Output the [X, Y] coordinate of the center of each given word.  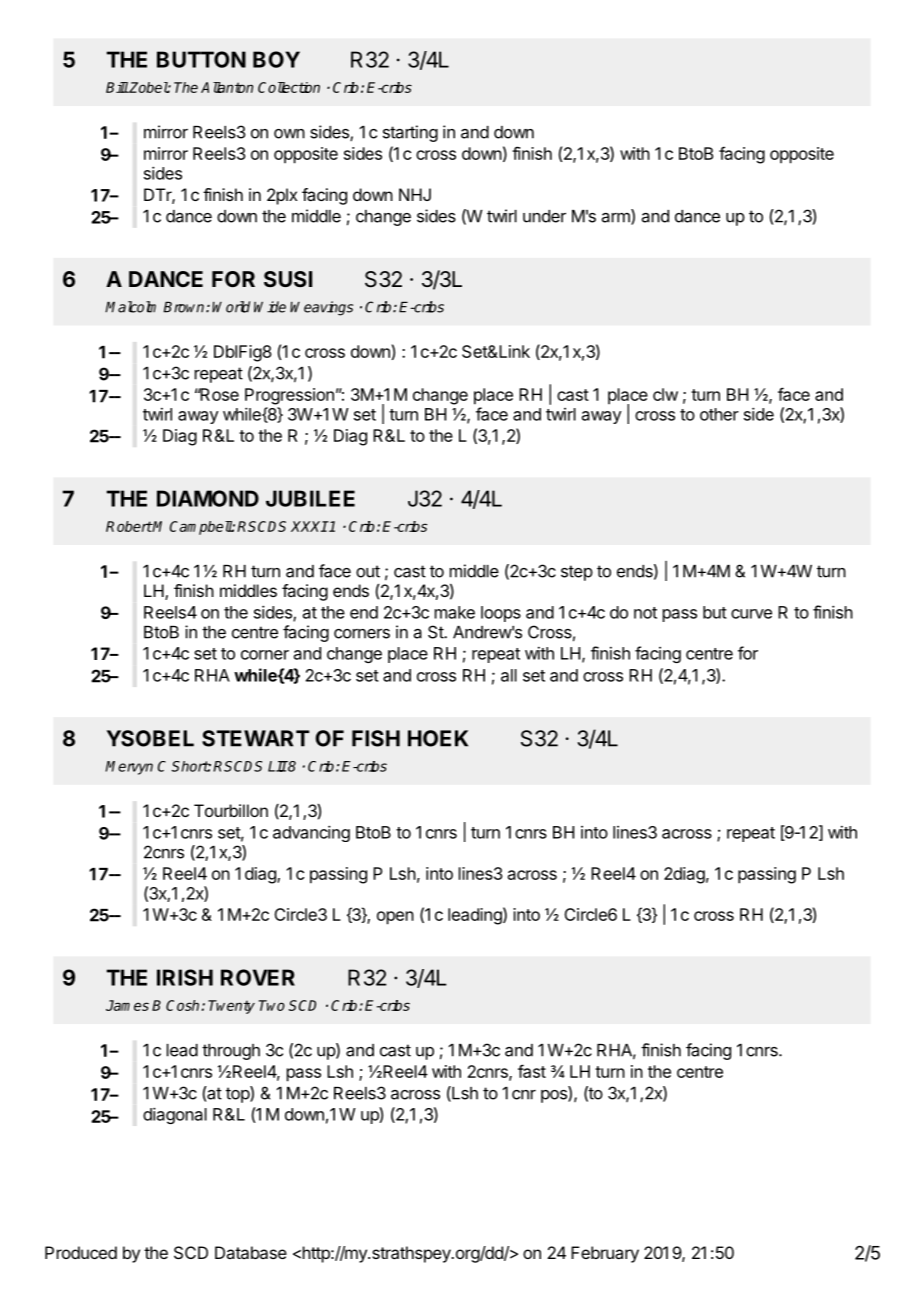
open [395, 918]
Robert [129, 526]
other [719, 414]
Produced [81, 1252]
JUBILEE [310, 498]
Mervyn [129, 768]
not [645, 613]
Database [251, 1252]
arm [617, 219]
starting [410, 133]
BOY [276, 59]
